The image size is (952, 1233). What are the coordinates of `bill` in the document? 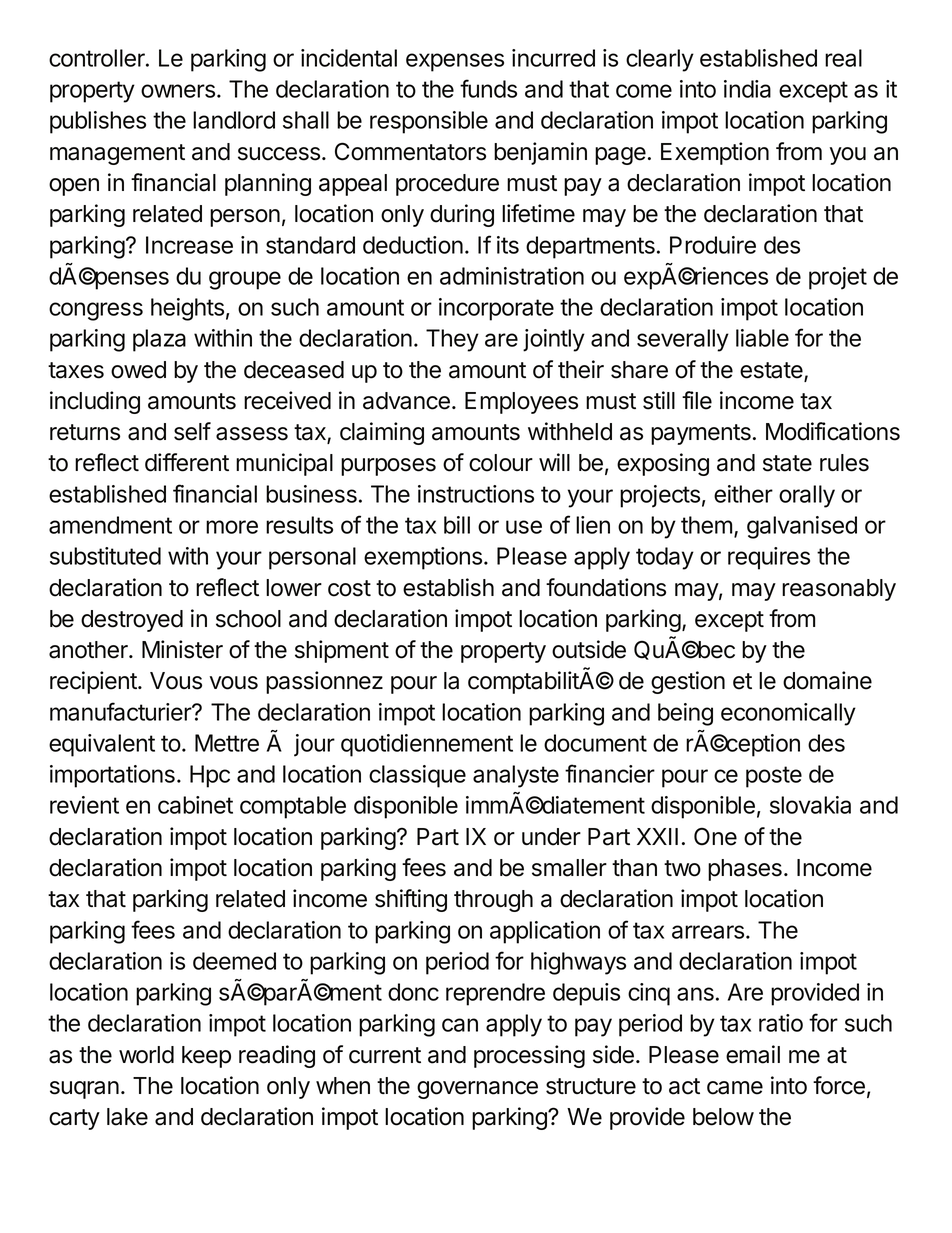 It's located at (457, 525).
